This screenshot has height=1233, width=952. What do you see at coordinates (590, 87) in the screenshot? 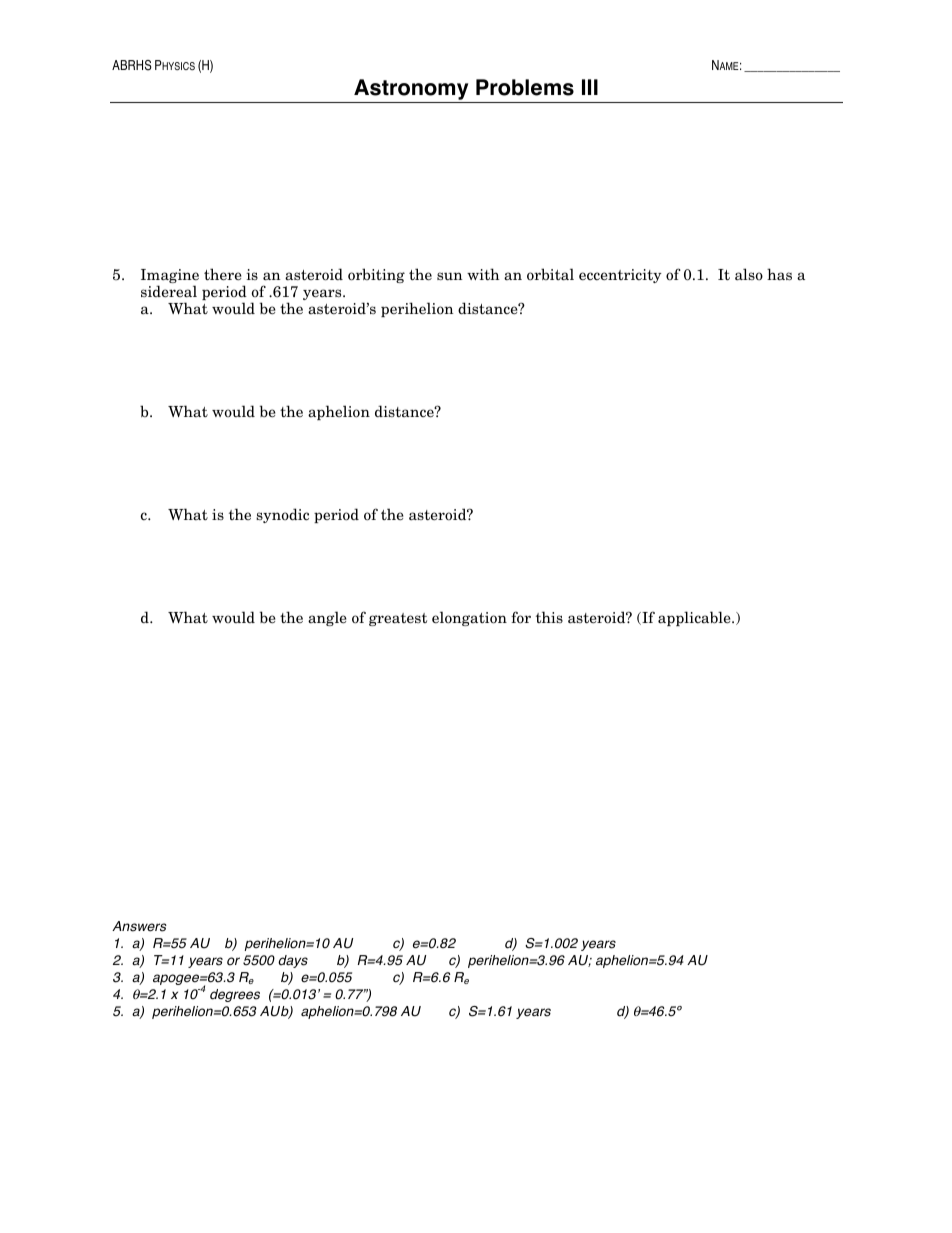
I see `III` at bounding box center [590, 87].
